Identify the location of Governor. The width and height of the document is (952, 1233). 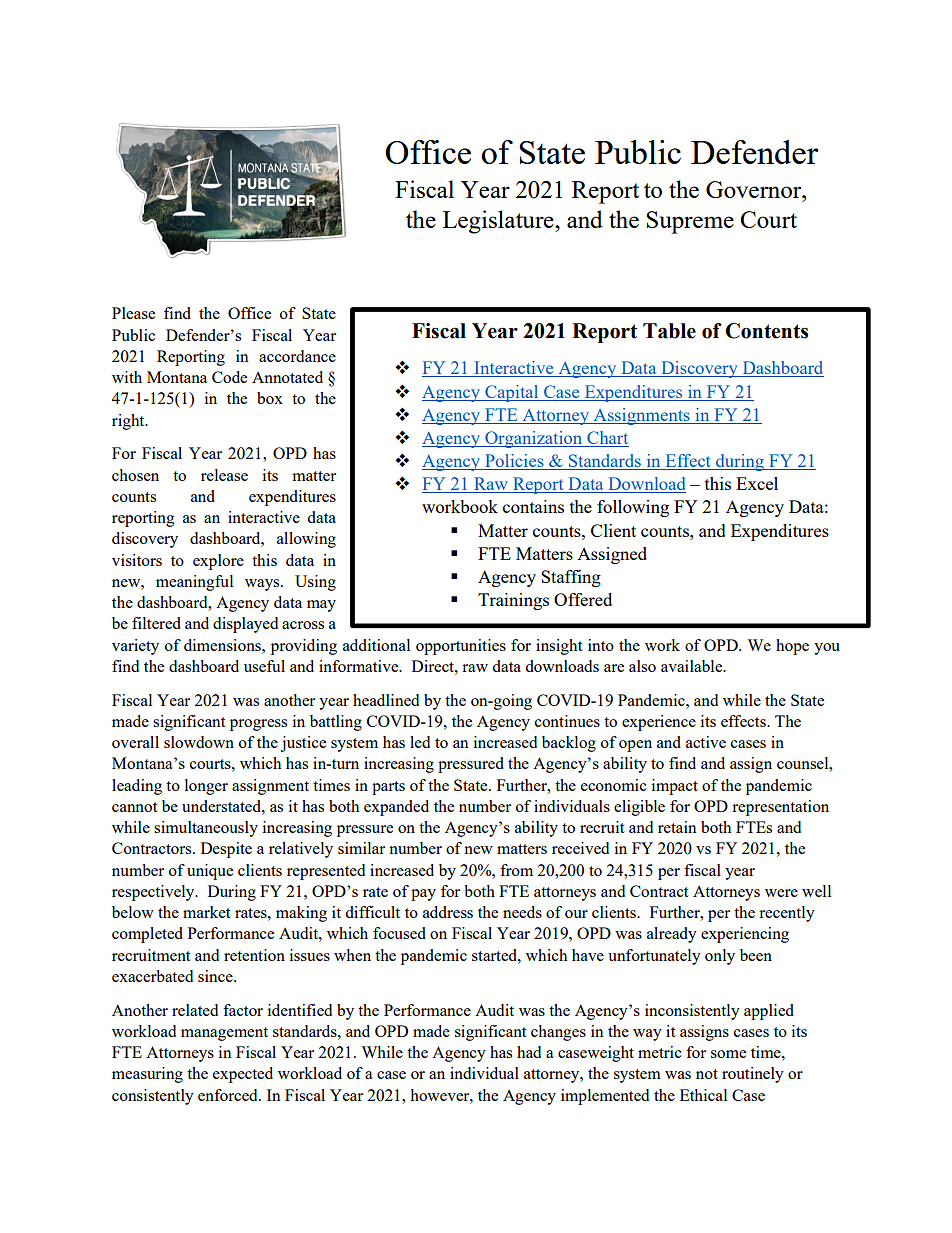
(755, 189).
